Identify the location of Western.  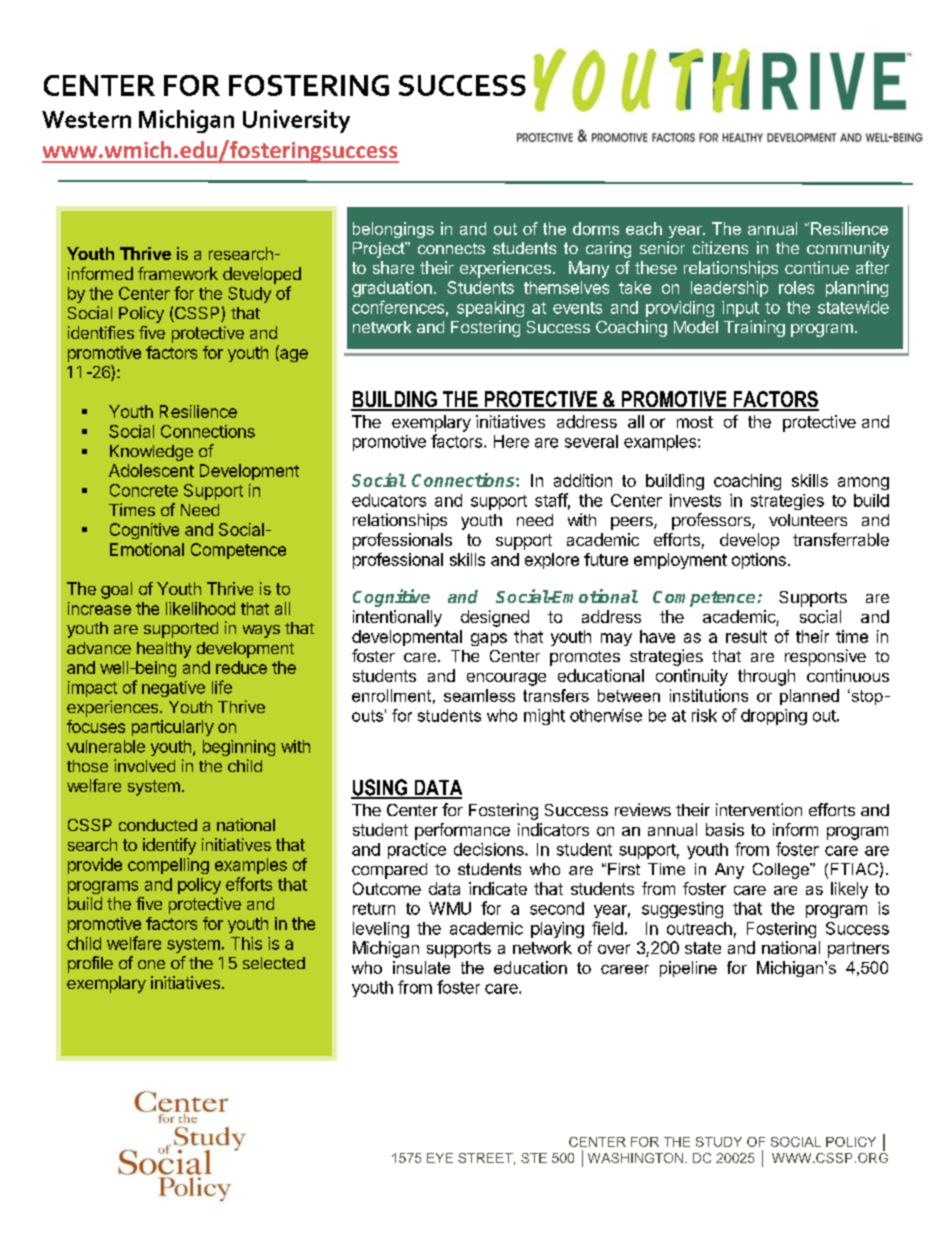
(86, 119).
